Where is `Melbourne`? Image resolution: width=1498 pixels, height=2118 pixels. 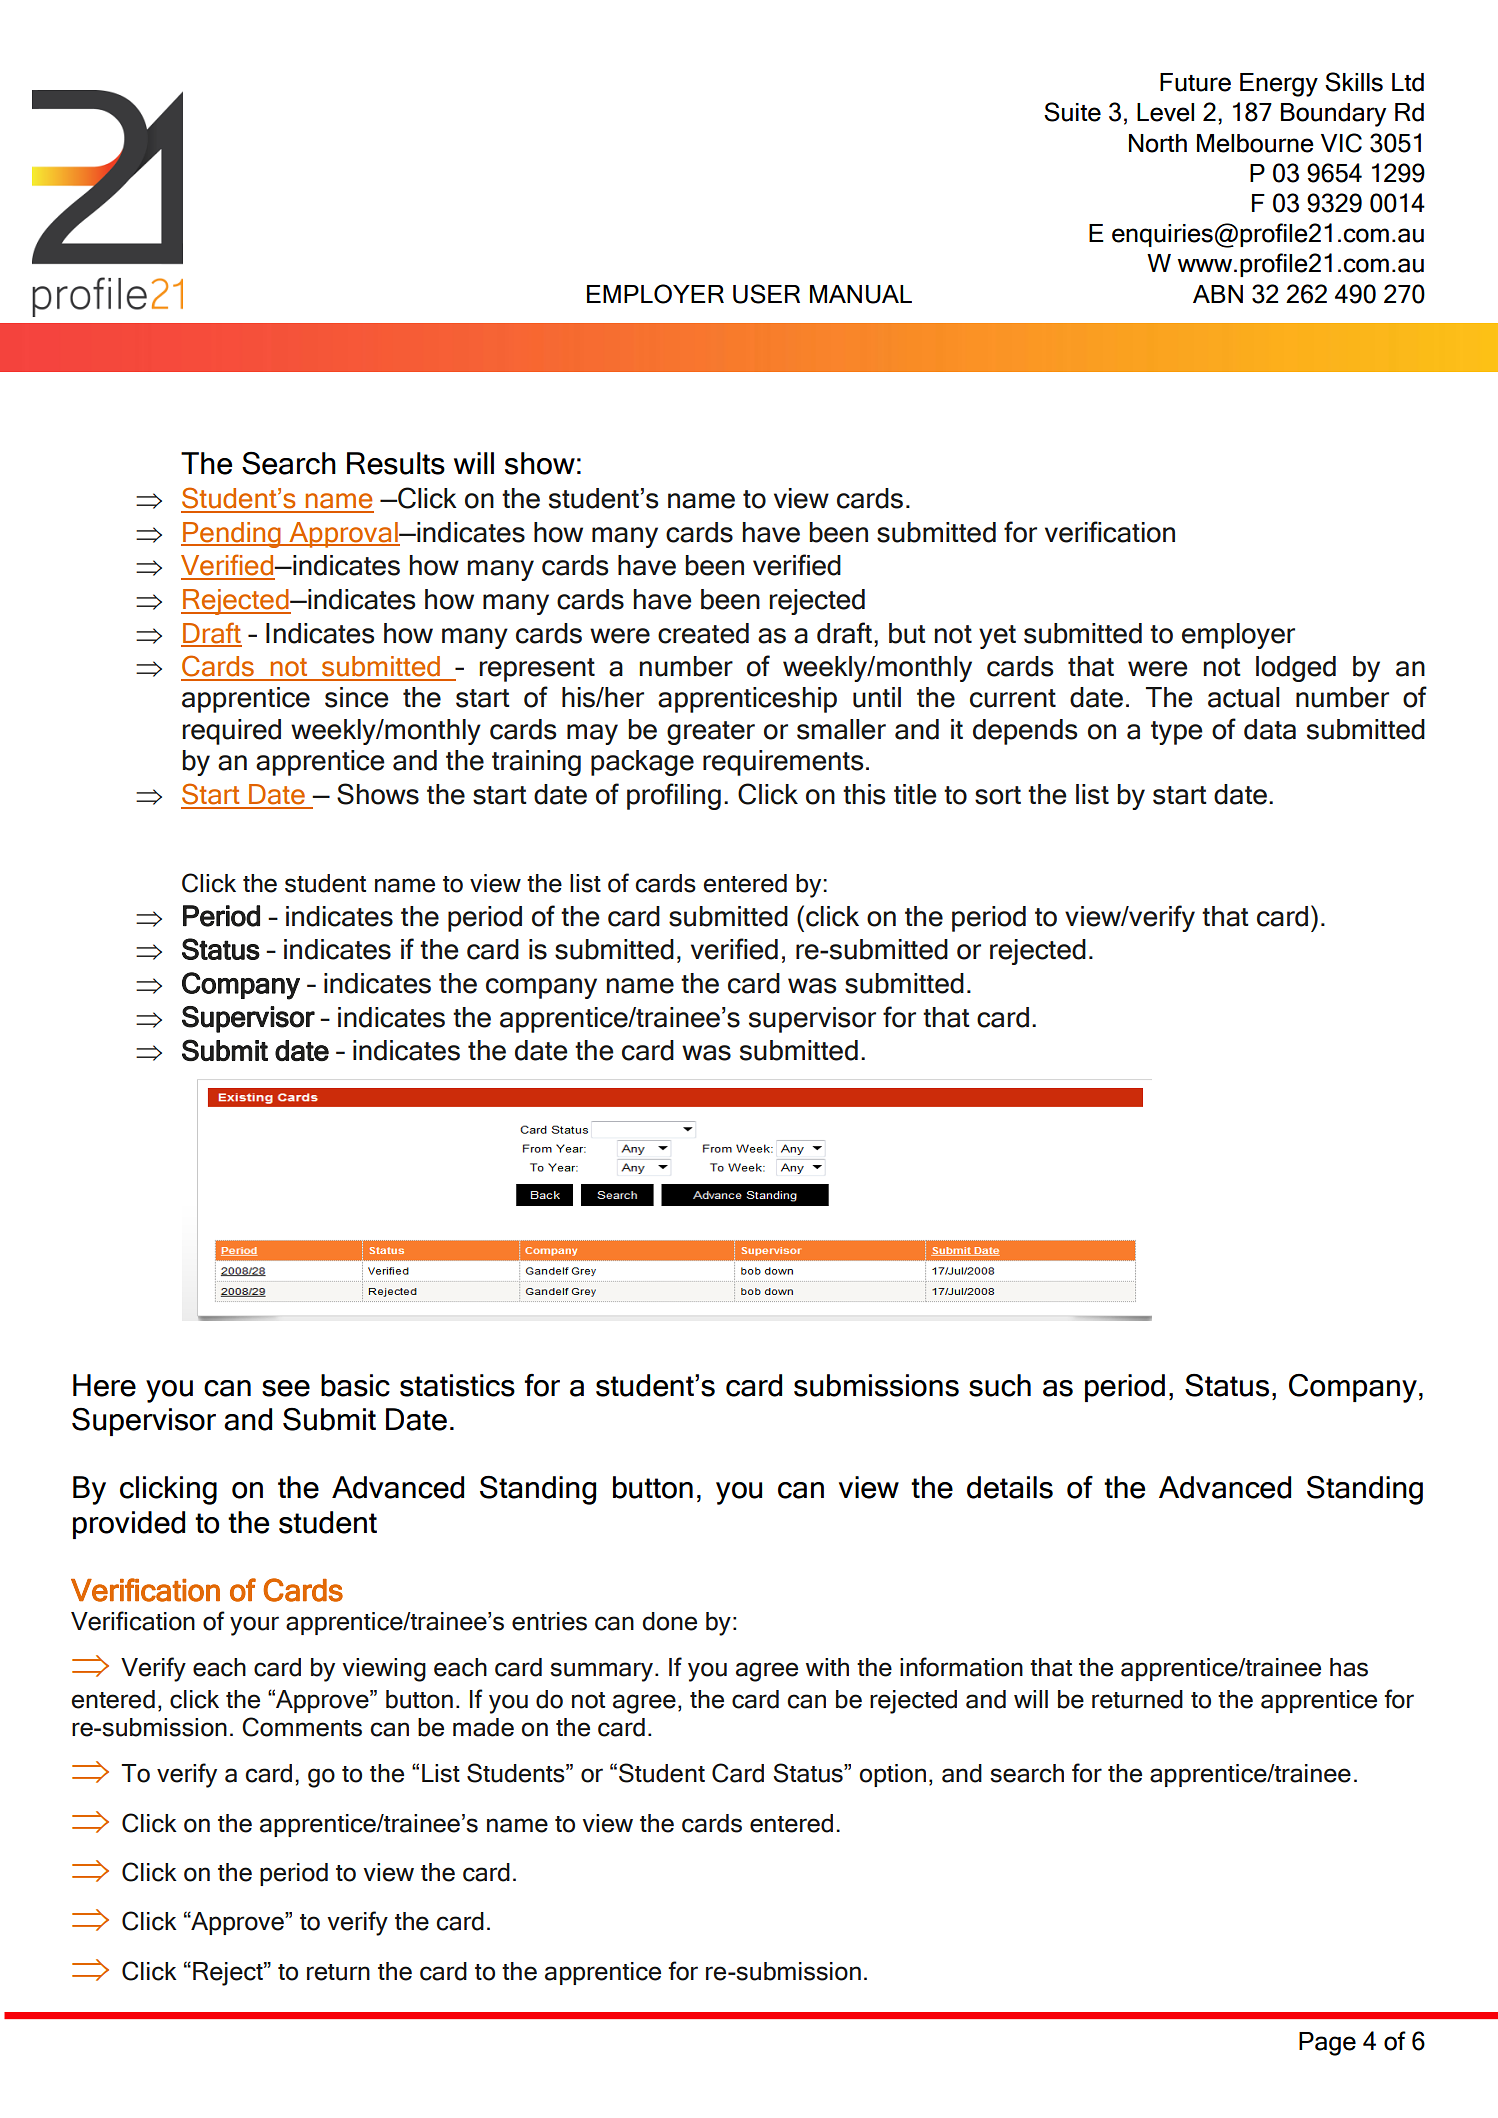 Melbourne is located at coordinates (1255, 143).
